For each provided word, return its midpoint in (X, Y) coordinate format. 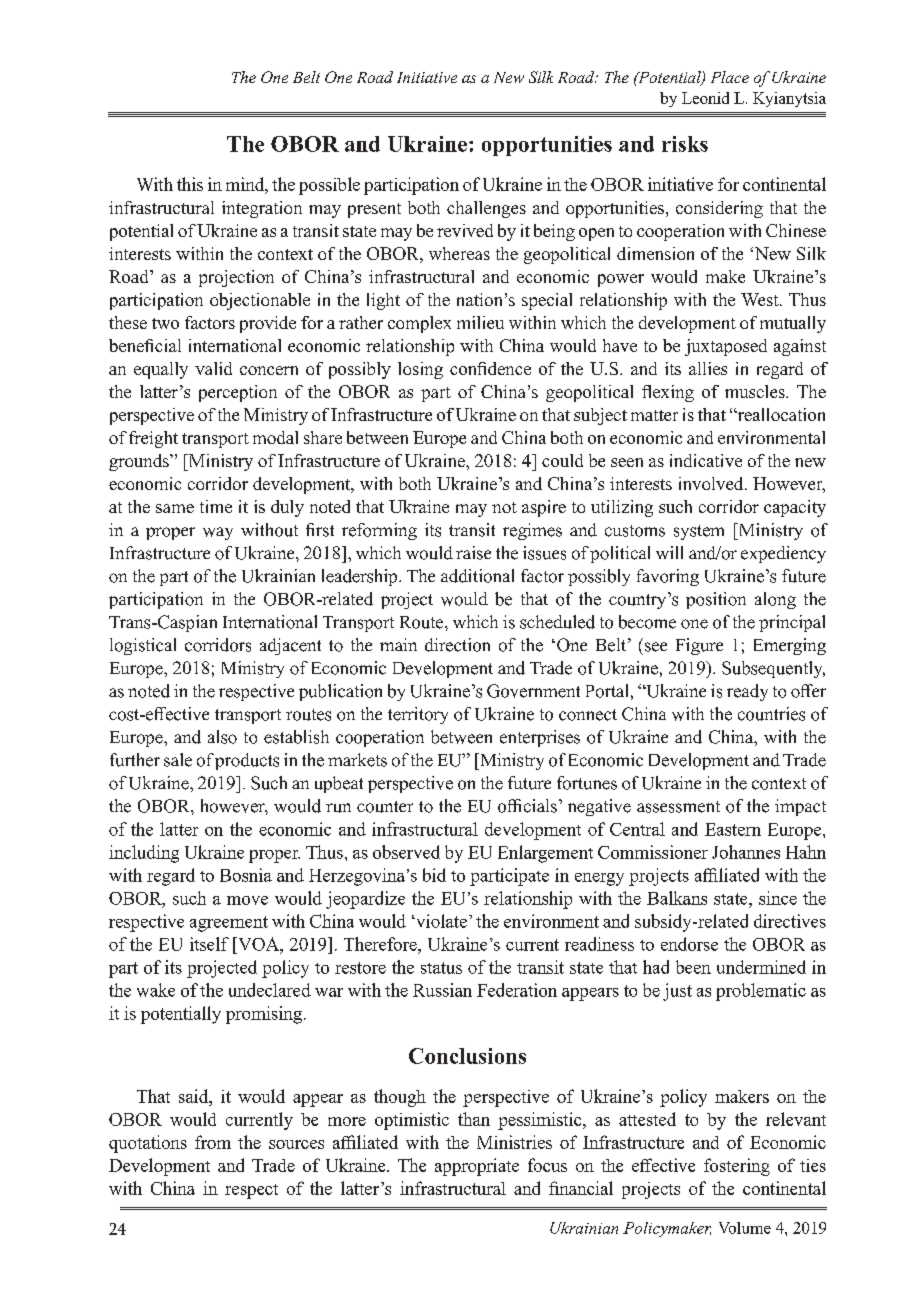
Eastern (733, 829)
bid (434, 875)
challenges (486, 209)
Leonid (705, 98)
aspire (544, 508)
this (190, 184)
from (213, 1142)
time (216, 506)
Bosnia (246, 875)
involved (712, 483)
